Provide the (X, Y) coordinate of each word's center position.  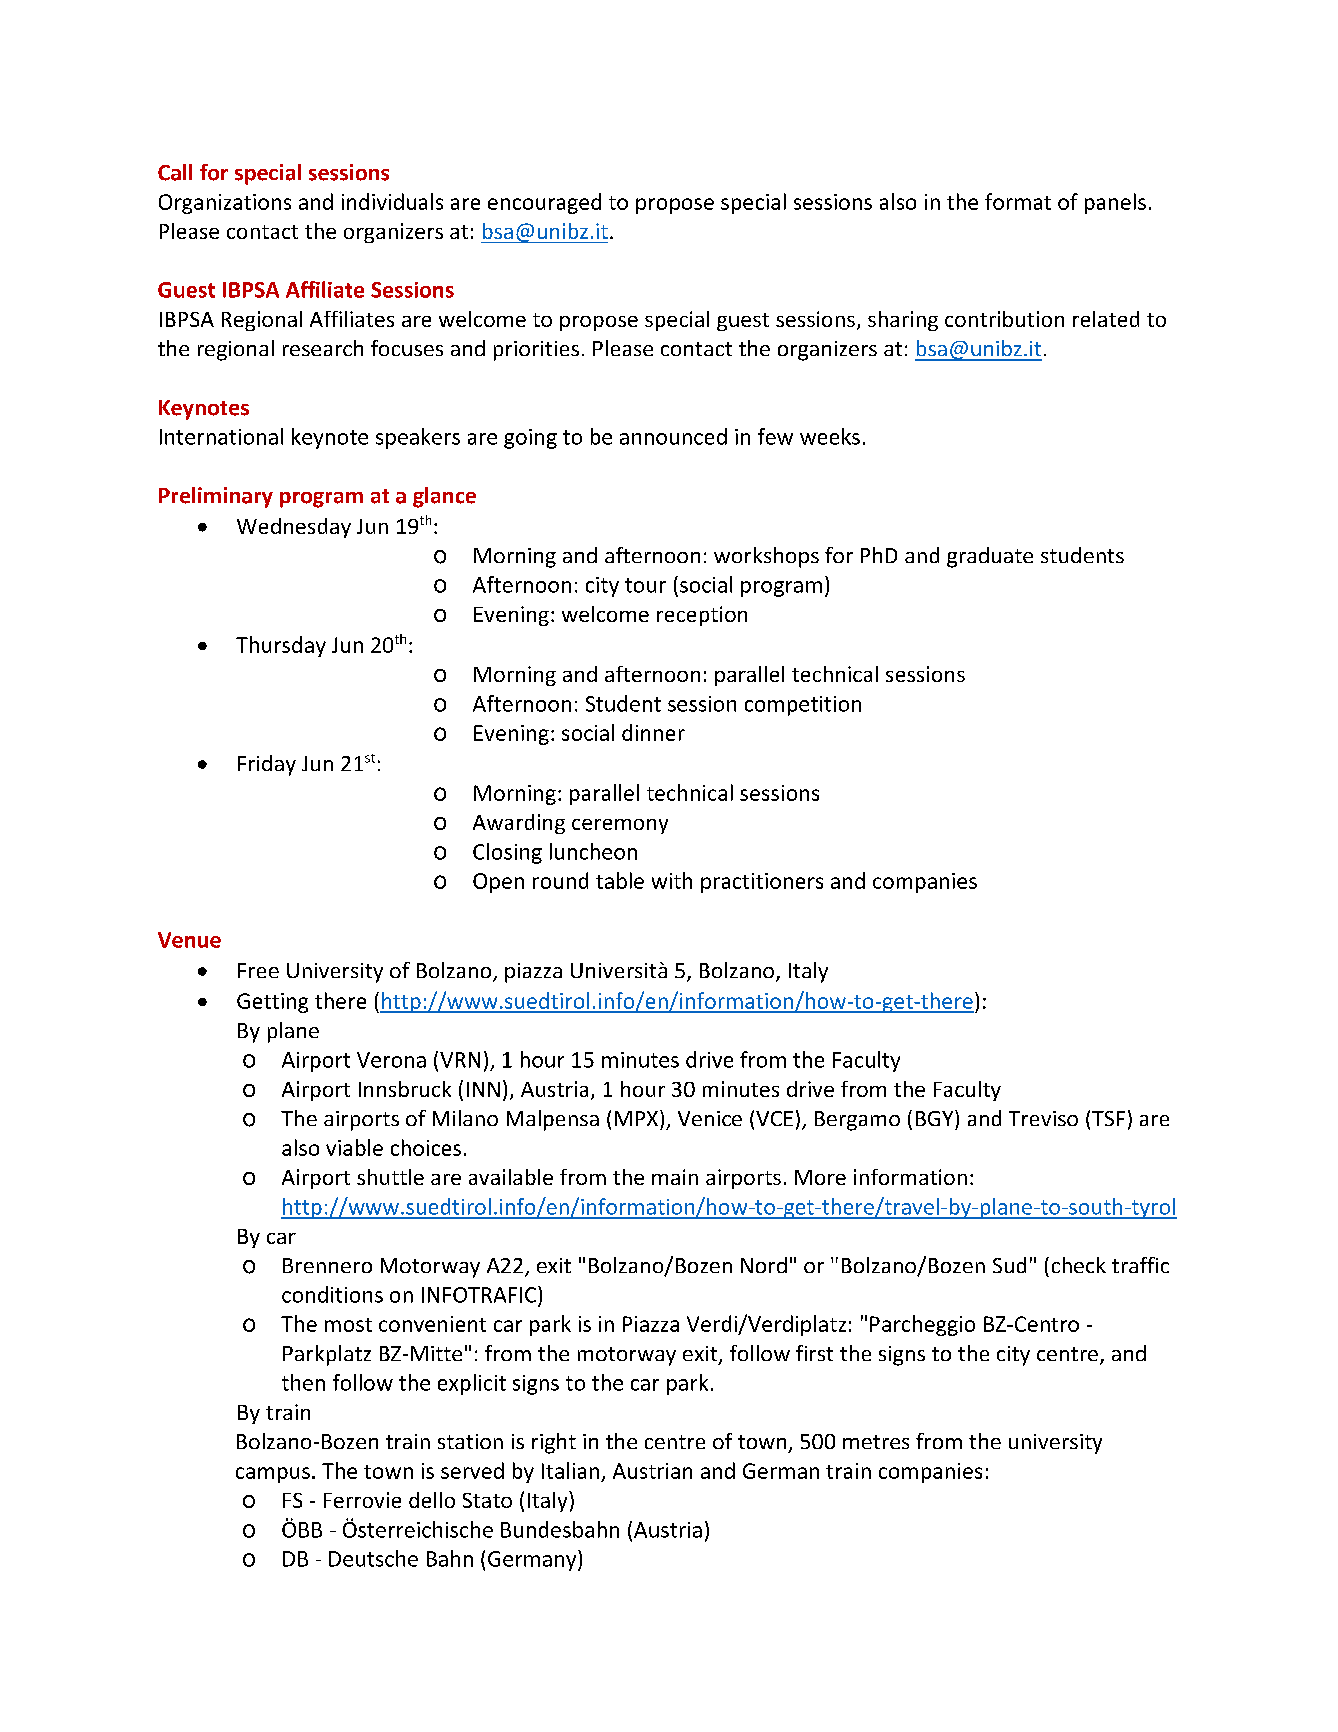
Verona (391, 1060)
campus (273, 1475)
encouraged (544, 203)
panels (1115, 203)
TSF (1108, 1118)
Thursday (281, 646)
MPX (638, 1118)
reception (702, 616)
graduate (990, 557)
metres (876, 1442)
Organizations (225, 204)
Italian (570, 1470)
